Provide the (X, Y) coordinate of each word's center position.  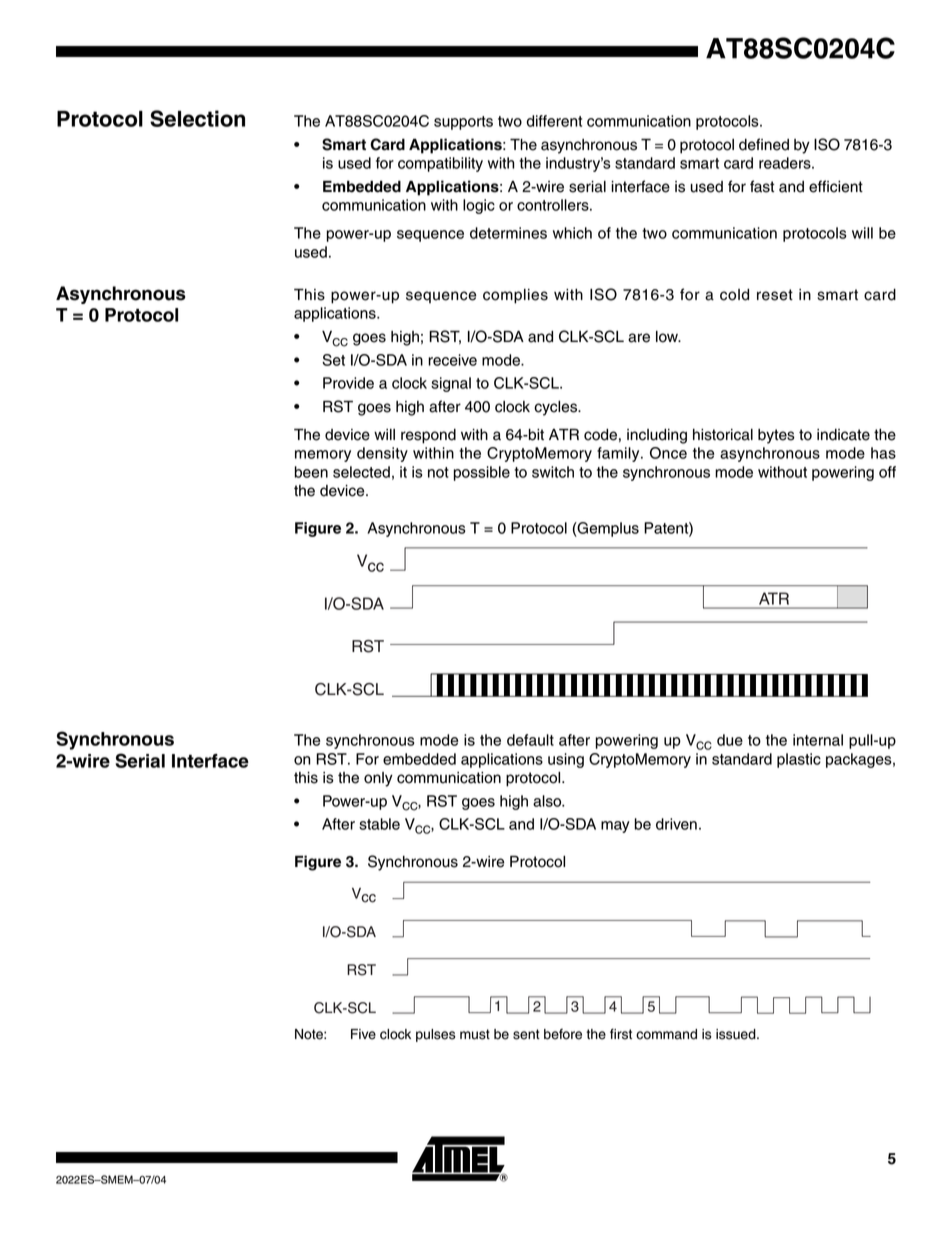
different (554, 121)
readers (786, 163)
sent (526, 1034)
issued (737, 1034)
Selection (197, 118)
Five (363, 1034)
